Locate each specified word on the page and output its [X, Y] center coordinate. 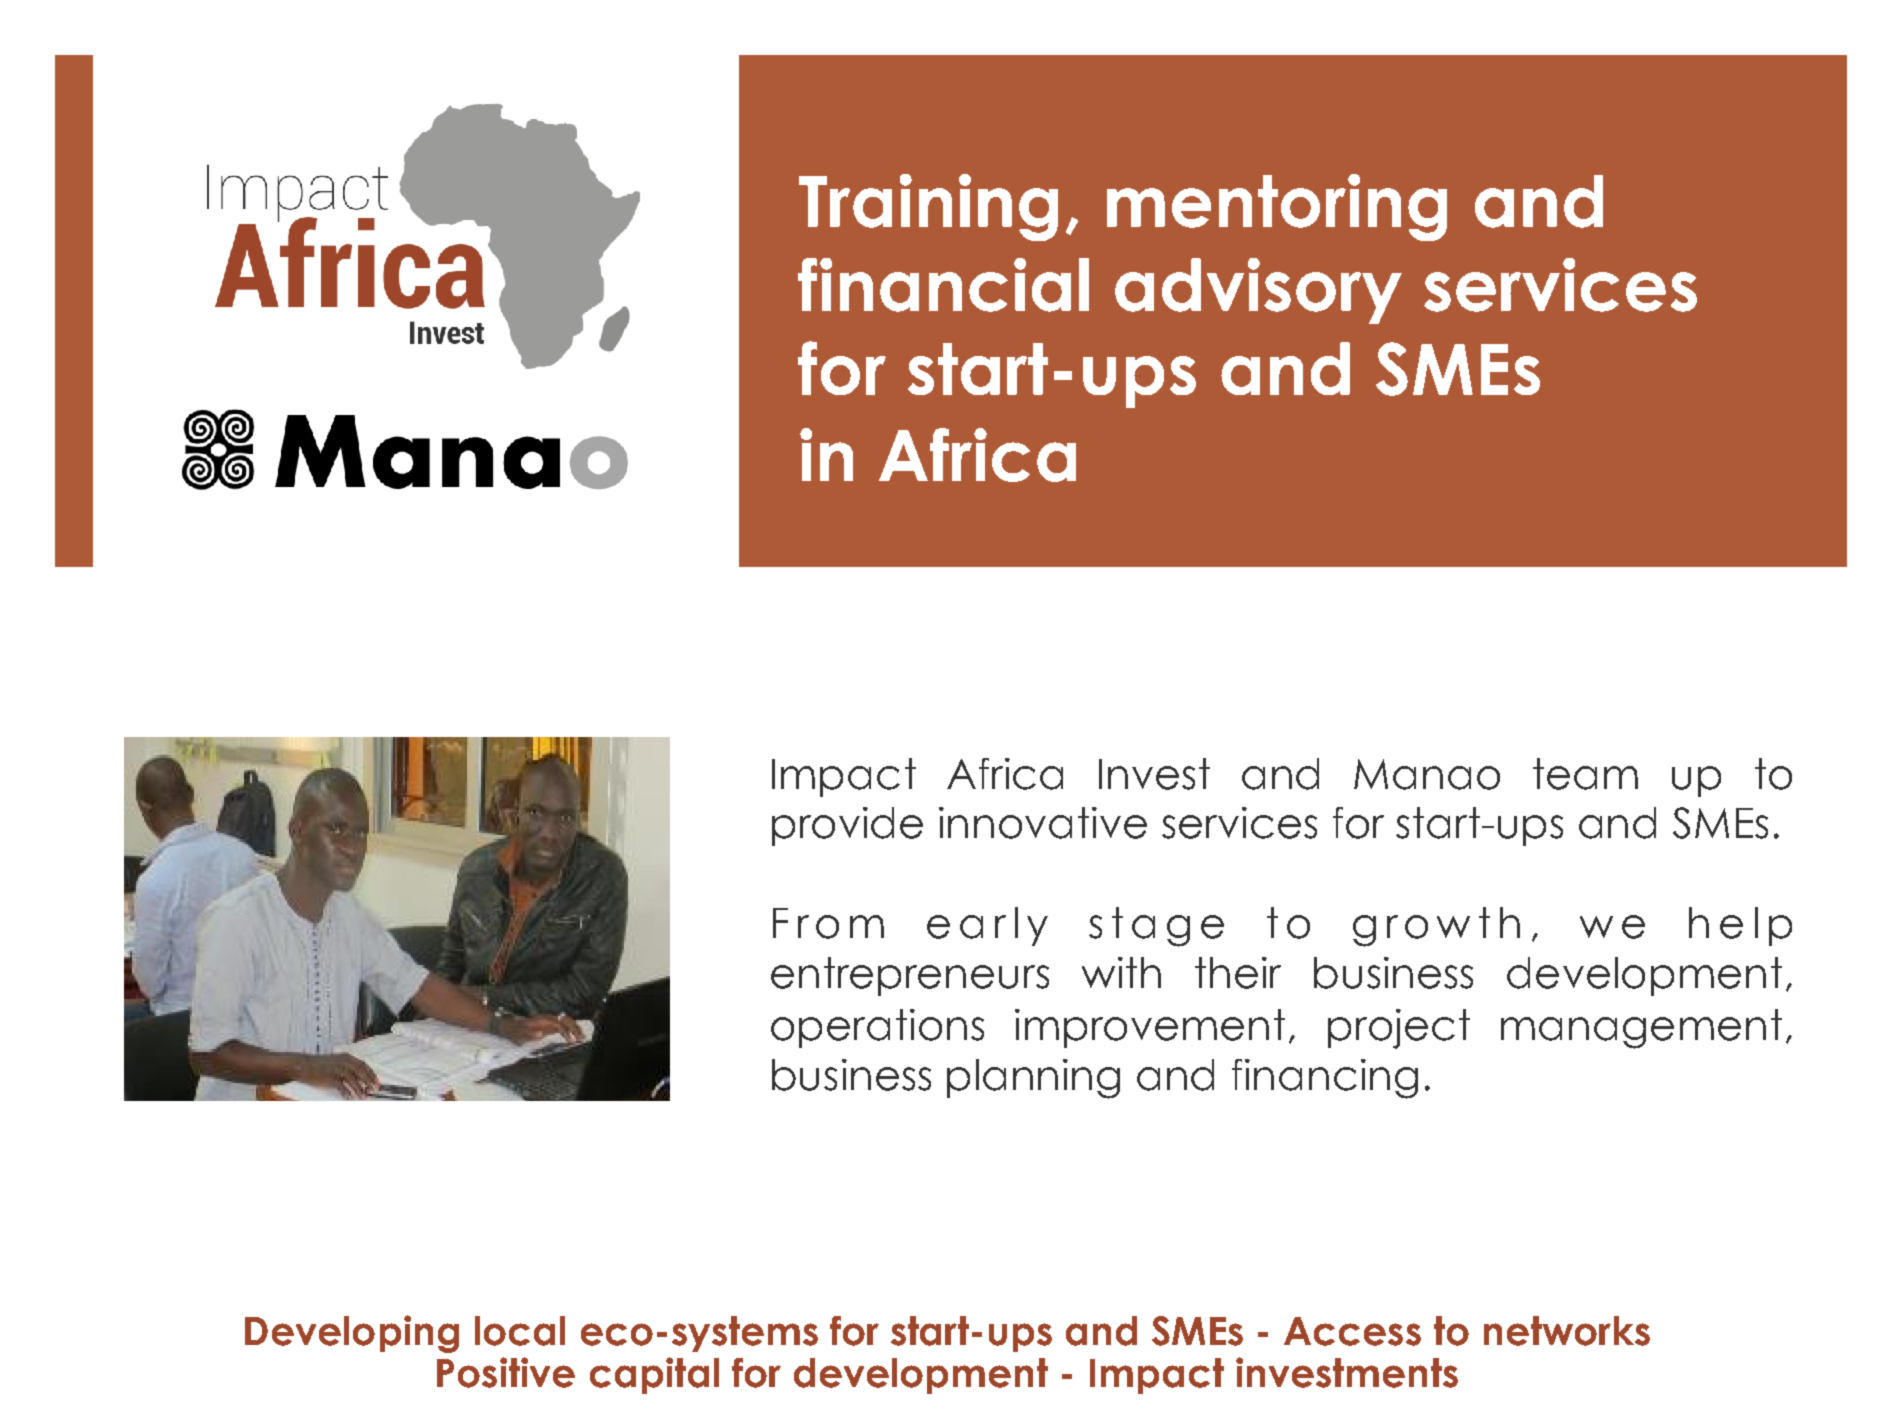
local [520, 1331]
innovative [1043, 823]
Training [928, 207]
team [1585, 774]
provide [847, 826]
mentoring [1277, 207]
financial [943, 285]
